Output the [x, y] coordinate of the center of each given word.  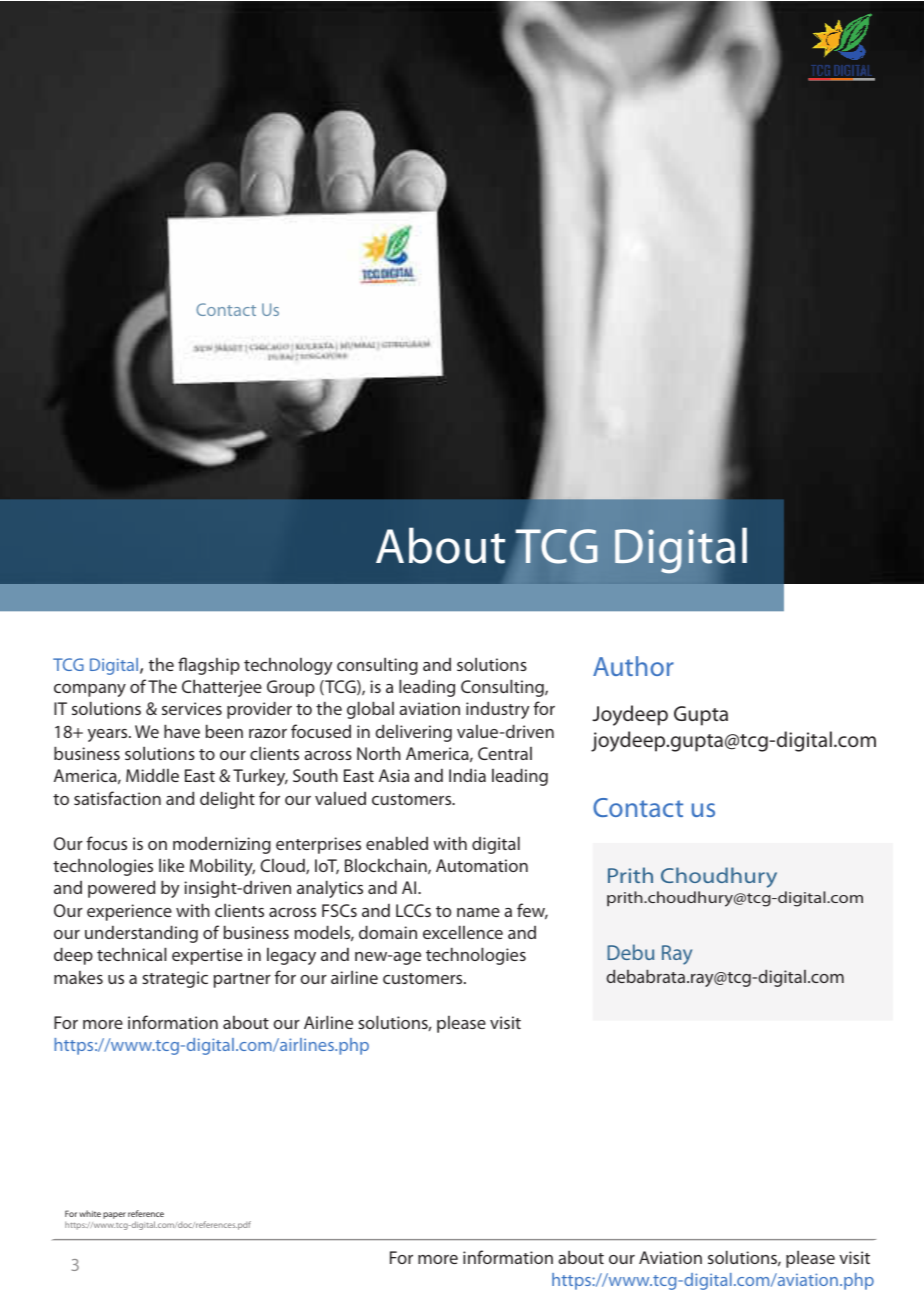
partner [242, 980]
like [171, 865]
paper [114, 1215]
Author [633, 666]
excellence [463, 932]
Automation [482, 865]
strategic [175, 979]
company [90, 690]
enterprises [318, 845]
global [370, 710]
